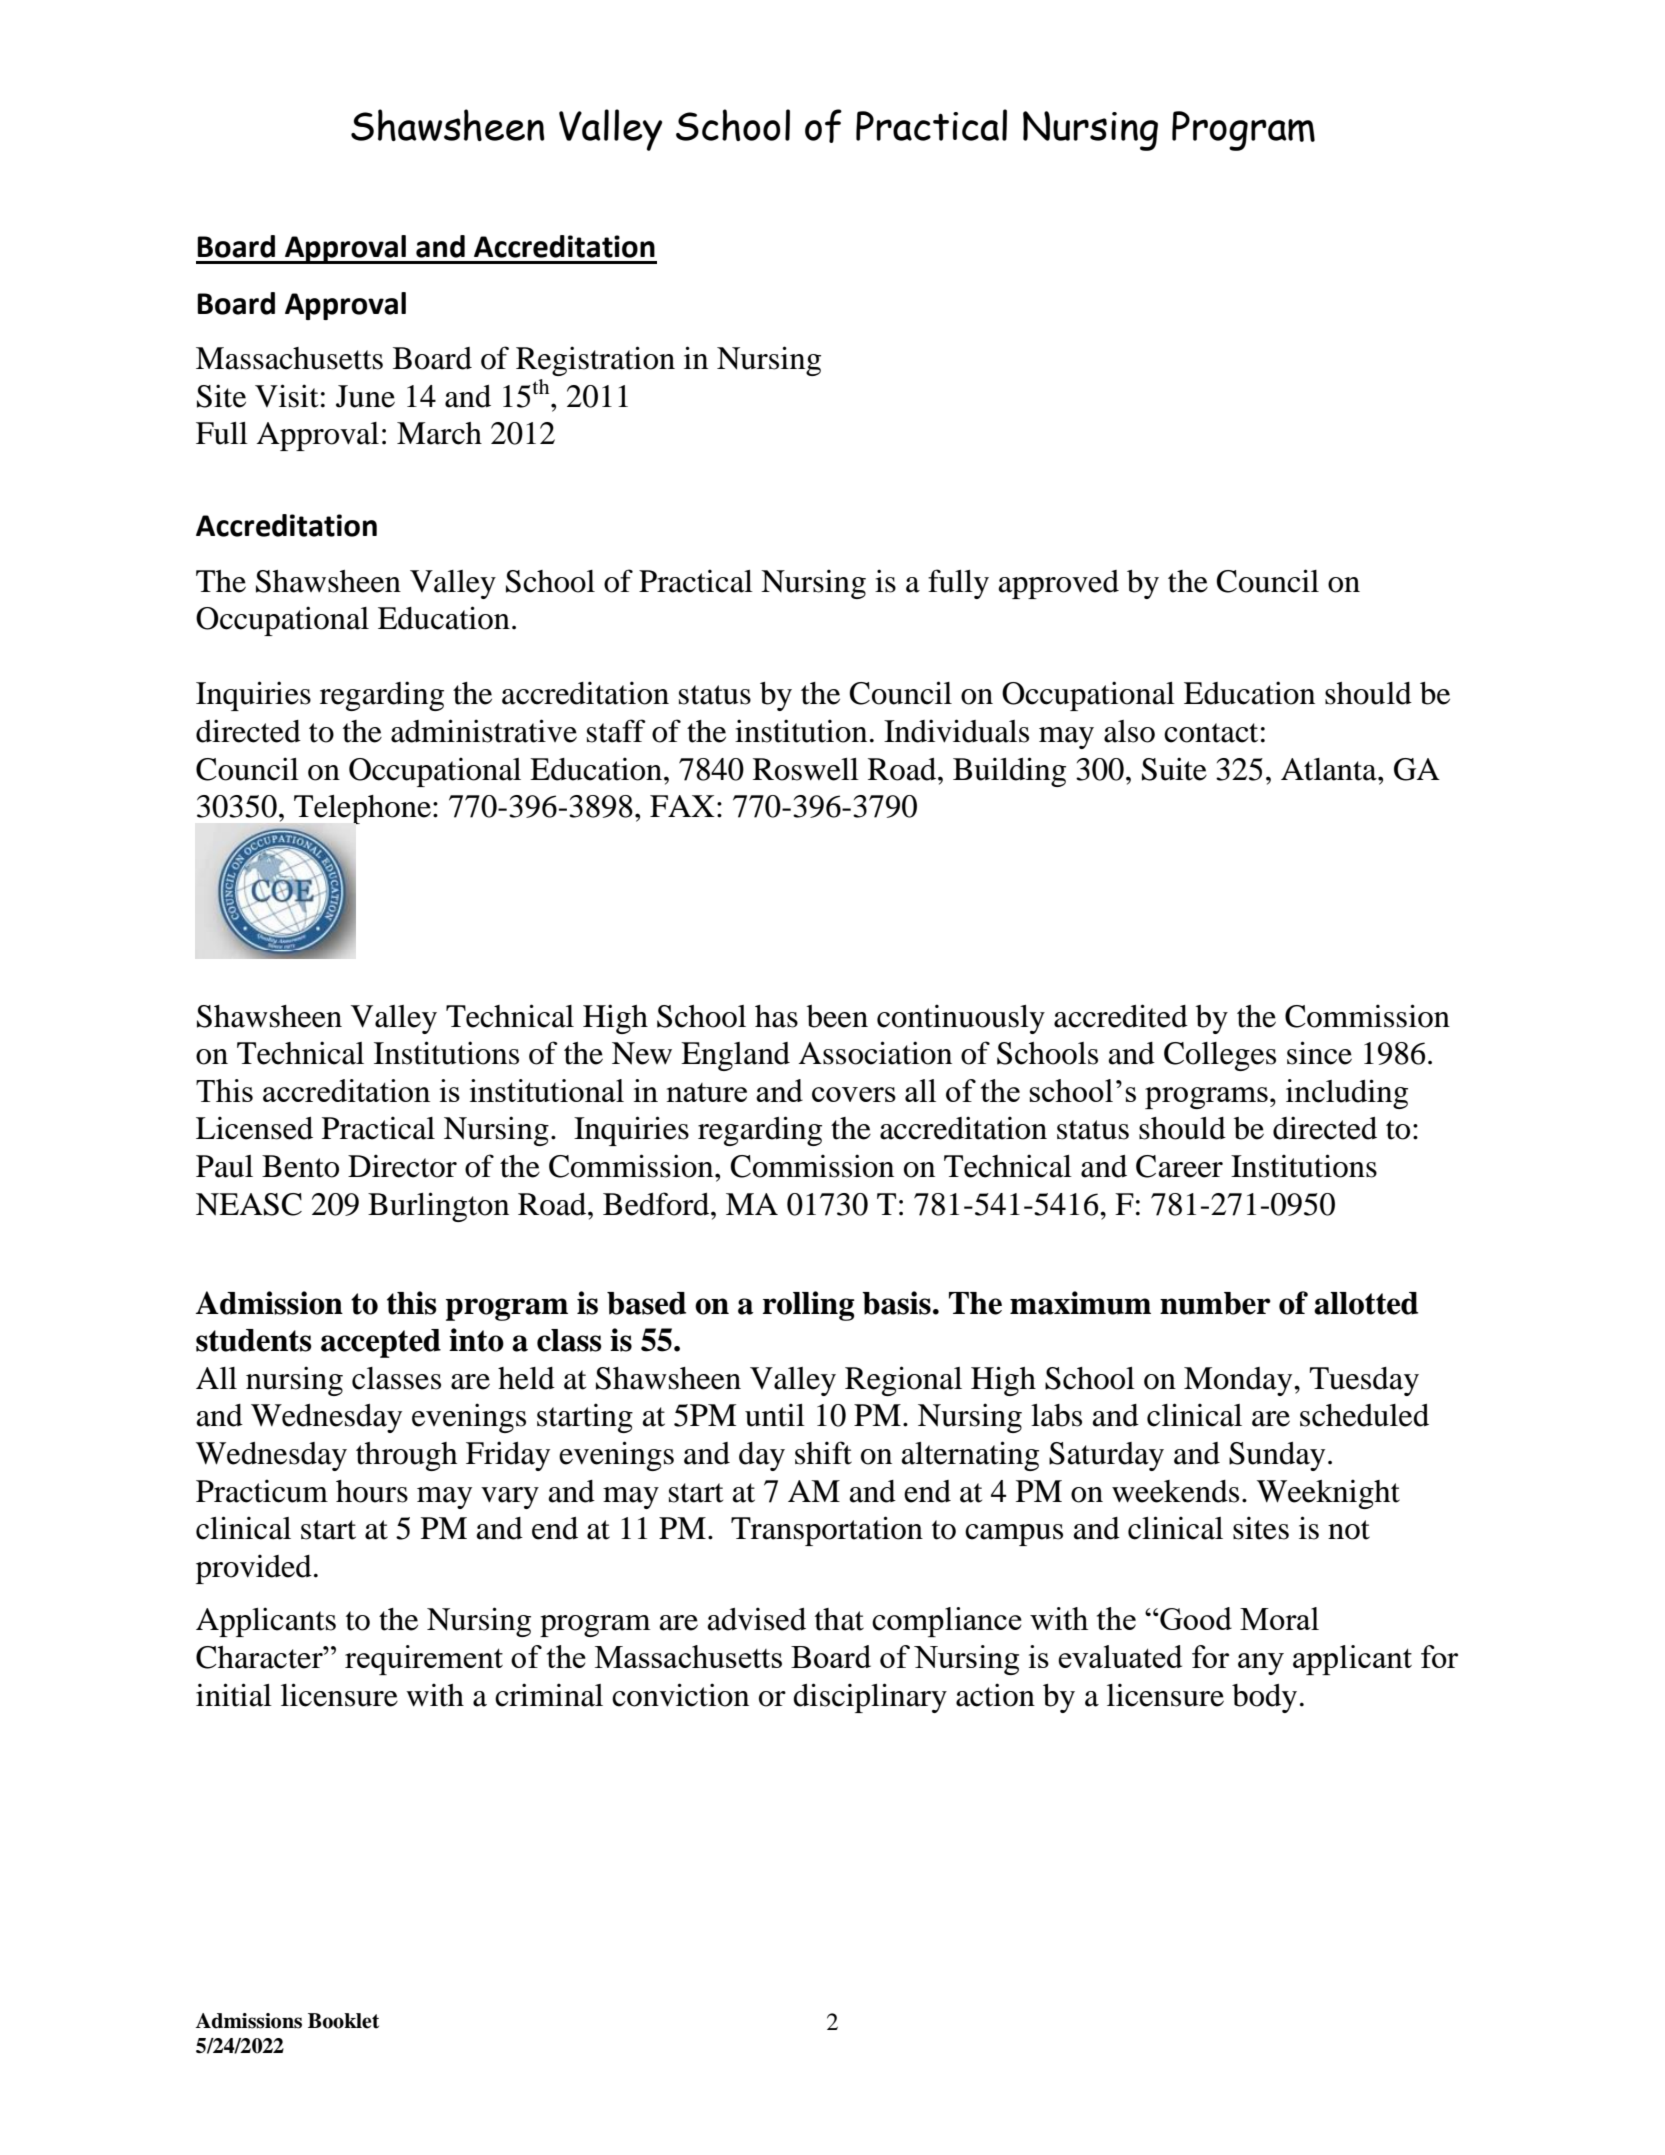 This screenshot has width=1665, height=2155. Describe the element at coordinates (657, 1204) in the screenshot. I see `Bedford` at that location.
